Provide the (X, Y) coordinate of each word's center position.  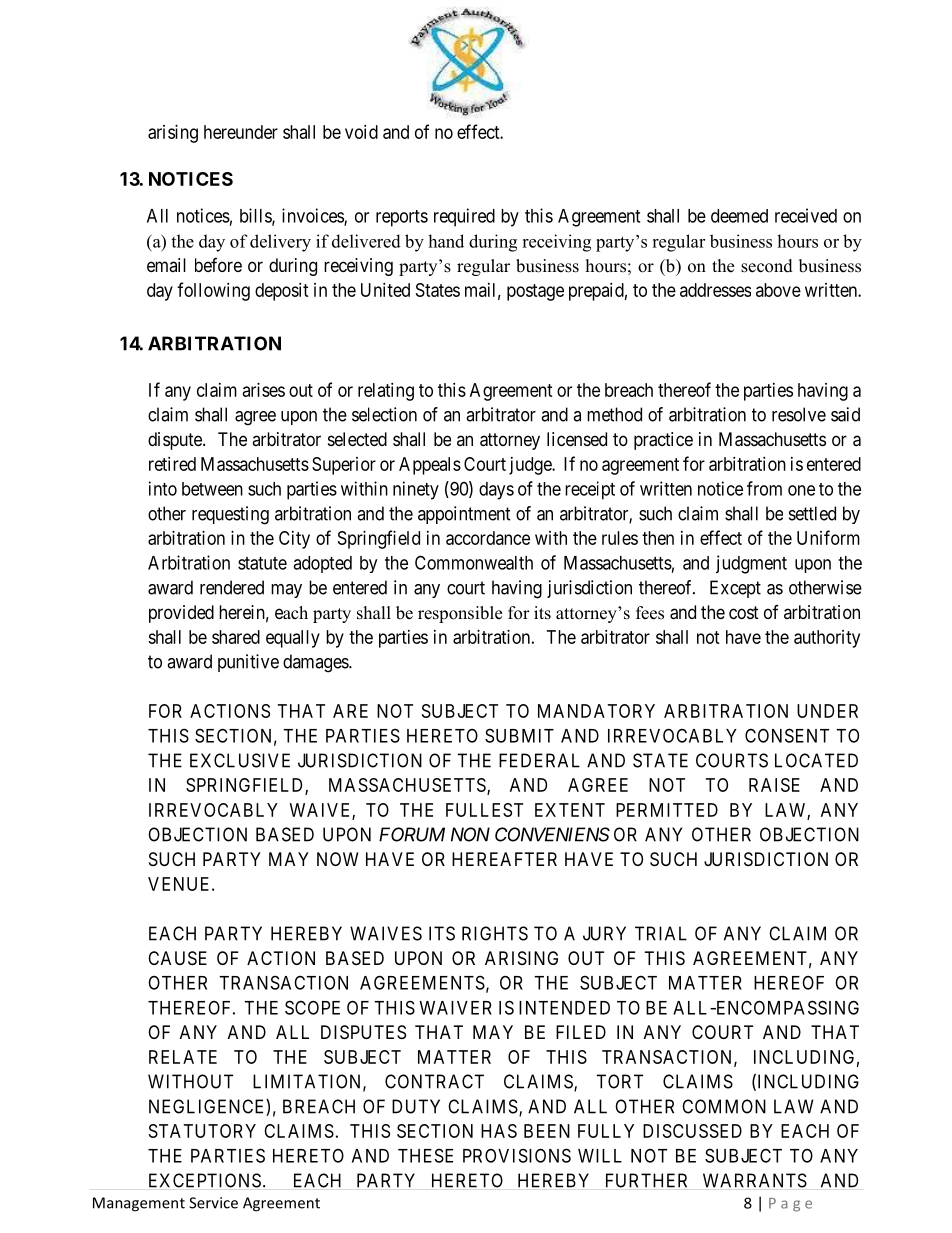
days (496, 491)
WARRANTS (755, 1180)
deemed (739, 216)
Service (213, 1203)
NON (470, 834)
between (212, 489)
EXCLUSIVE (240, 760)
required (464, 217)
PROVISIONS (517, 1155)
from (764, 488)
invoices (313, 216)
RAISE (774, 785)
